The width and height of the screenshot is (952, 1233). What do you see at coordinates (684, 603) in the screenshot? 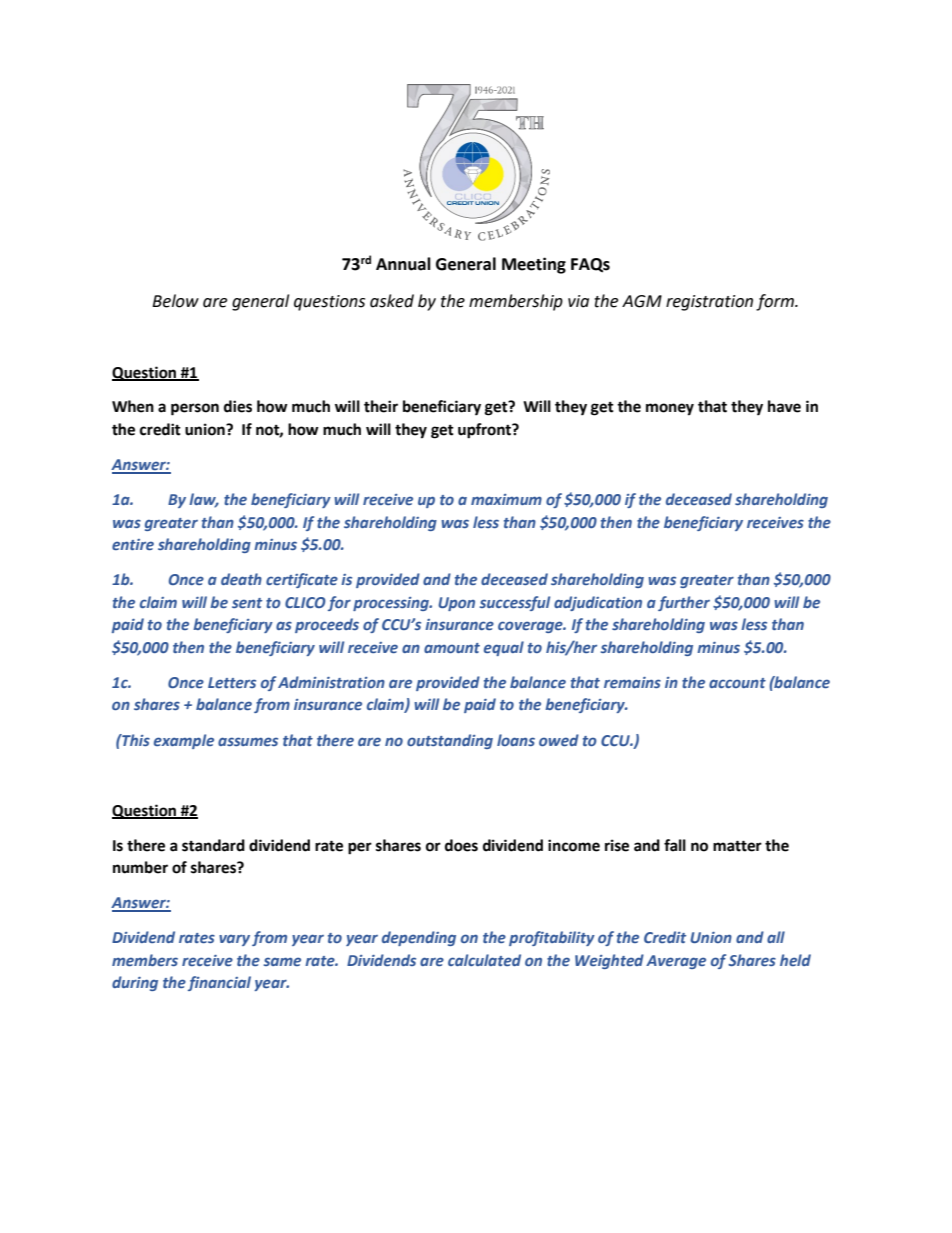
I see `further` at bounding box center [684, 603].
